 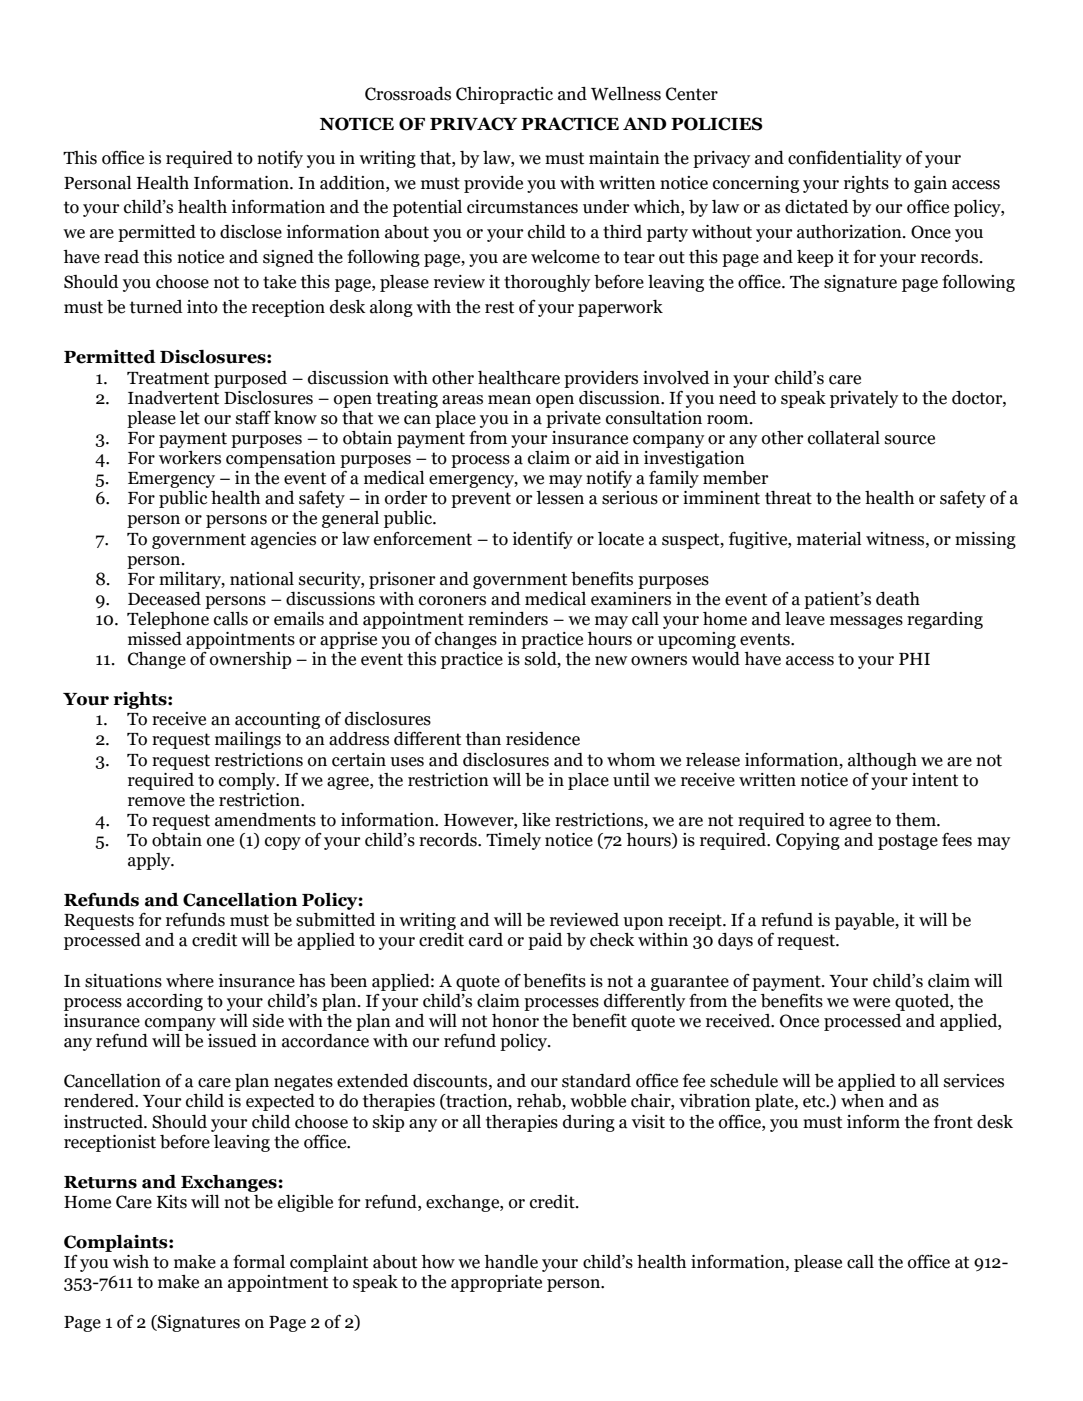 I want to click on death, so click(x=898, y=599).
